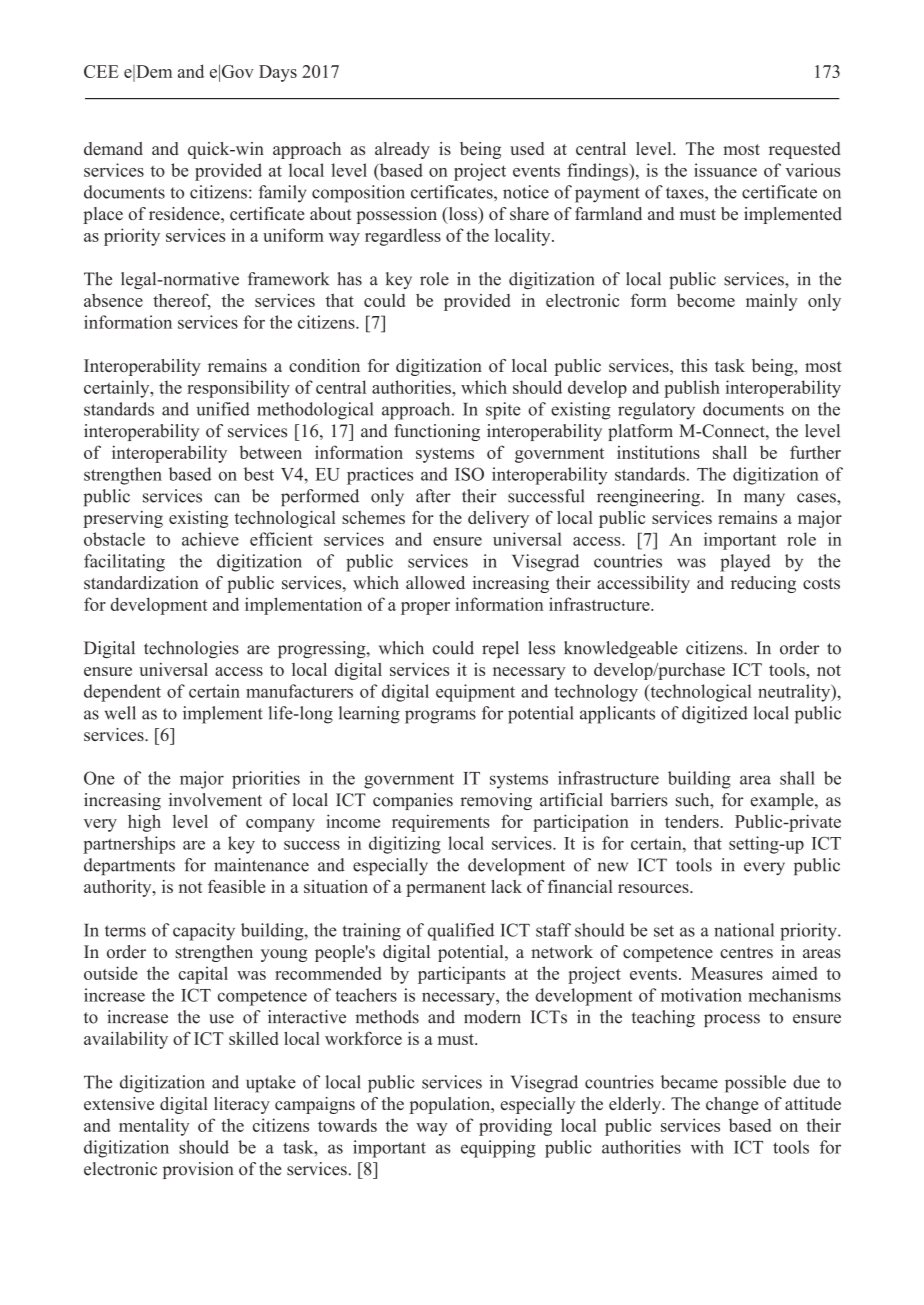  Describe the element at coordinates (725, 170) in the screenshot. I see `issuance` at that location.
